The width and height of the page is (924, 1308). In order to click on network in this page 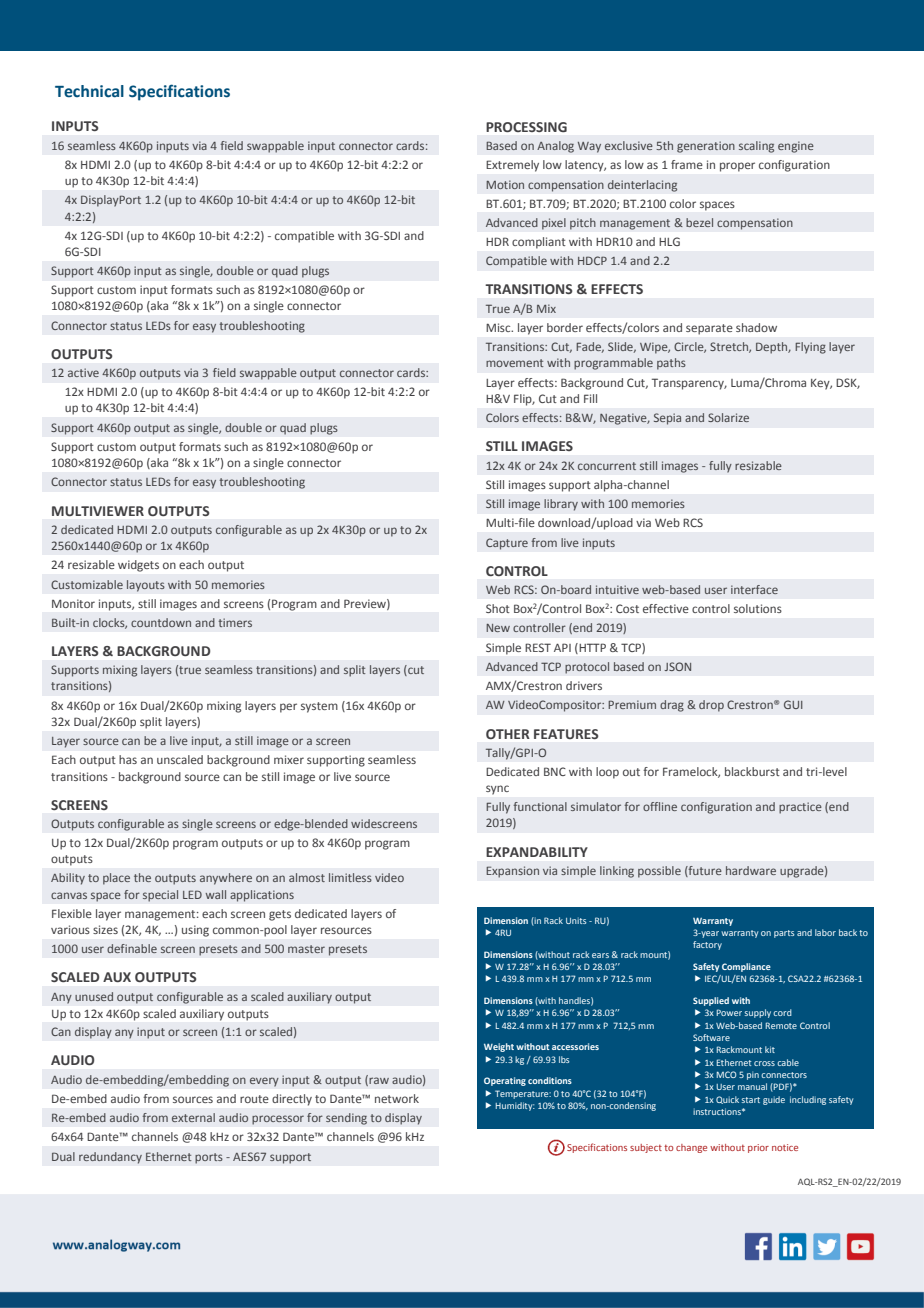, I will do `click(397, 1098)`.
